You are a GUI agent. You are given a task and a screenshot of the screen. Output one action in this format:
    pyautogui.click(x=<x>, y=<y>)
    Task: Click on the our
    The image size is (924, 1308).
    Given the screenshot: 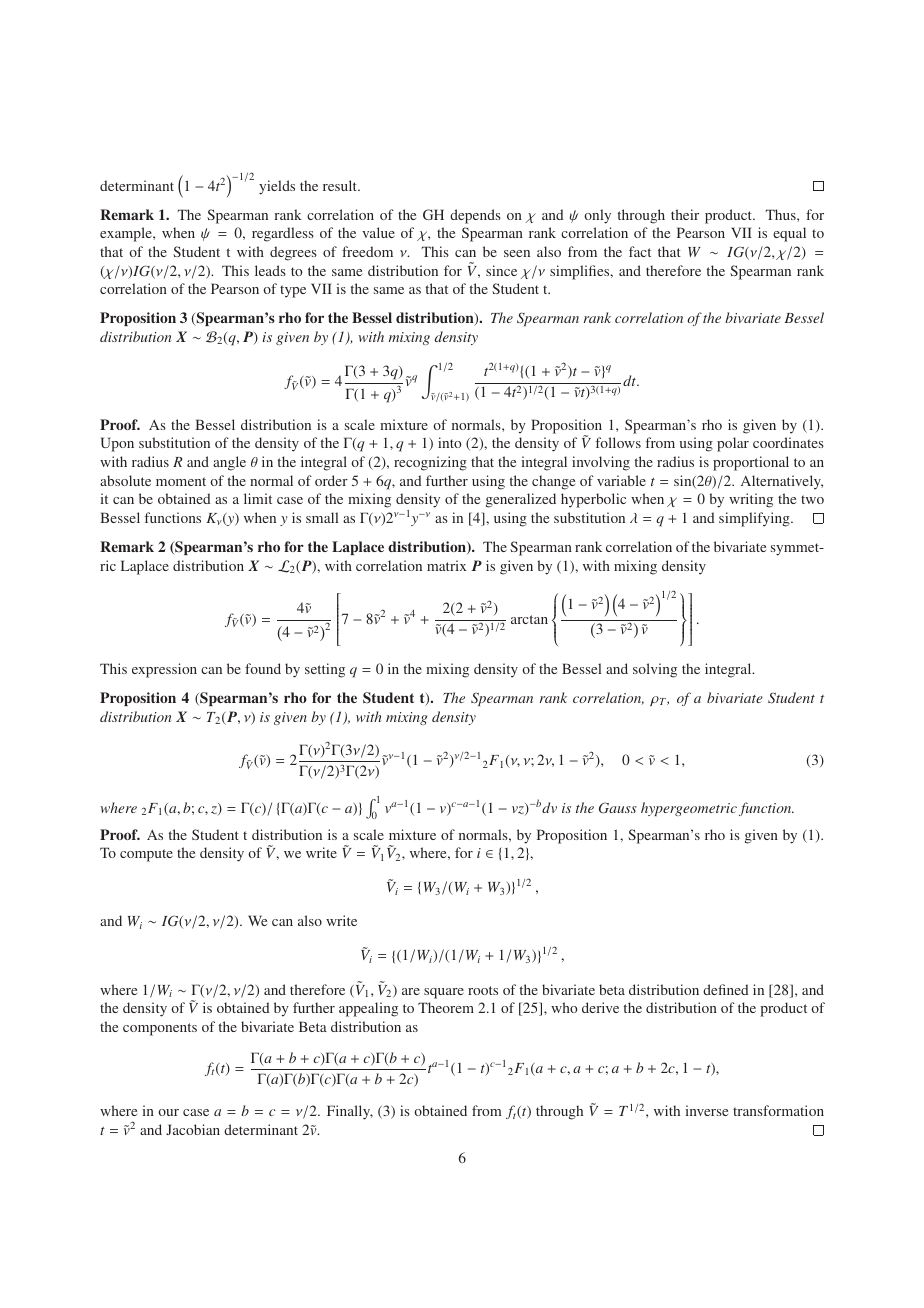 What is the action you would take?
    pyautogui.click(x=168, y=1112)
